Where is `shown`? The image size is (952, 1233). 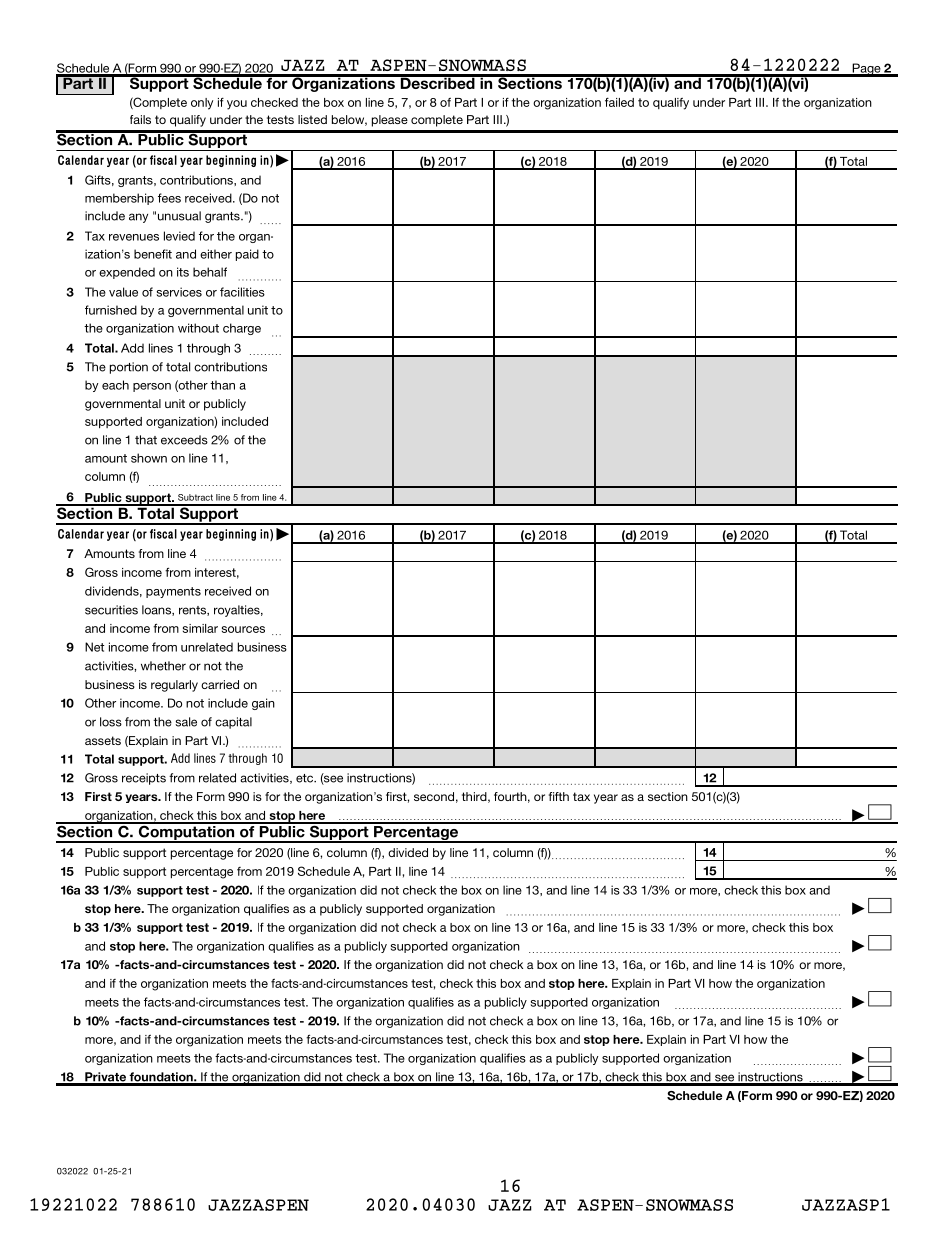
shown is located at coordinates (149, 458).
